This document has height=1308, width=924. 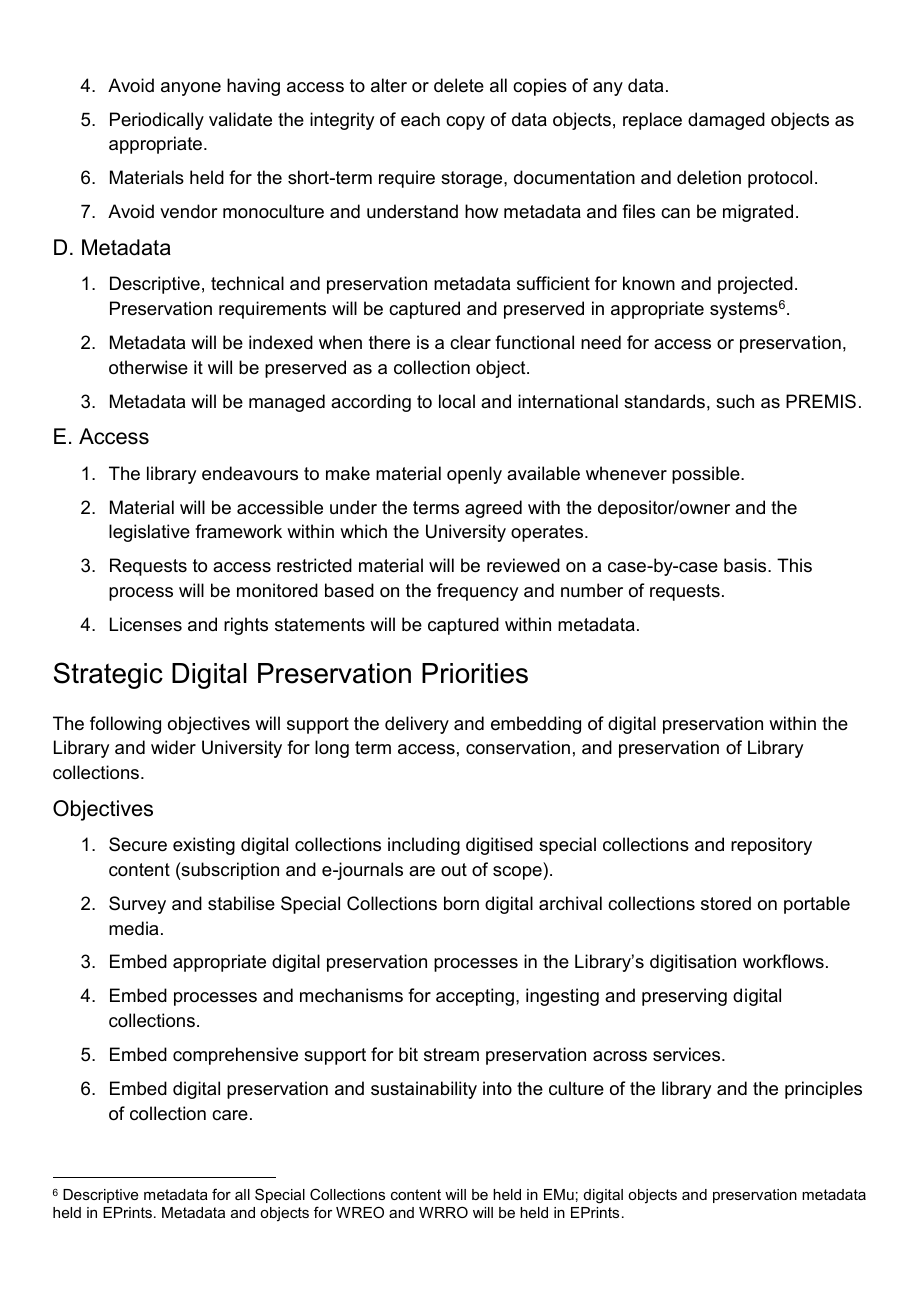 I want to click on Priorities, so click(x=475, y=673).
